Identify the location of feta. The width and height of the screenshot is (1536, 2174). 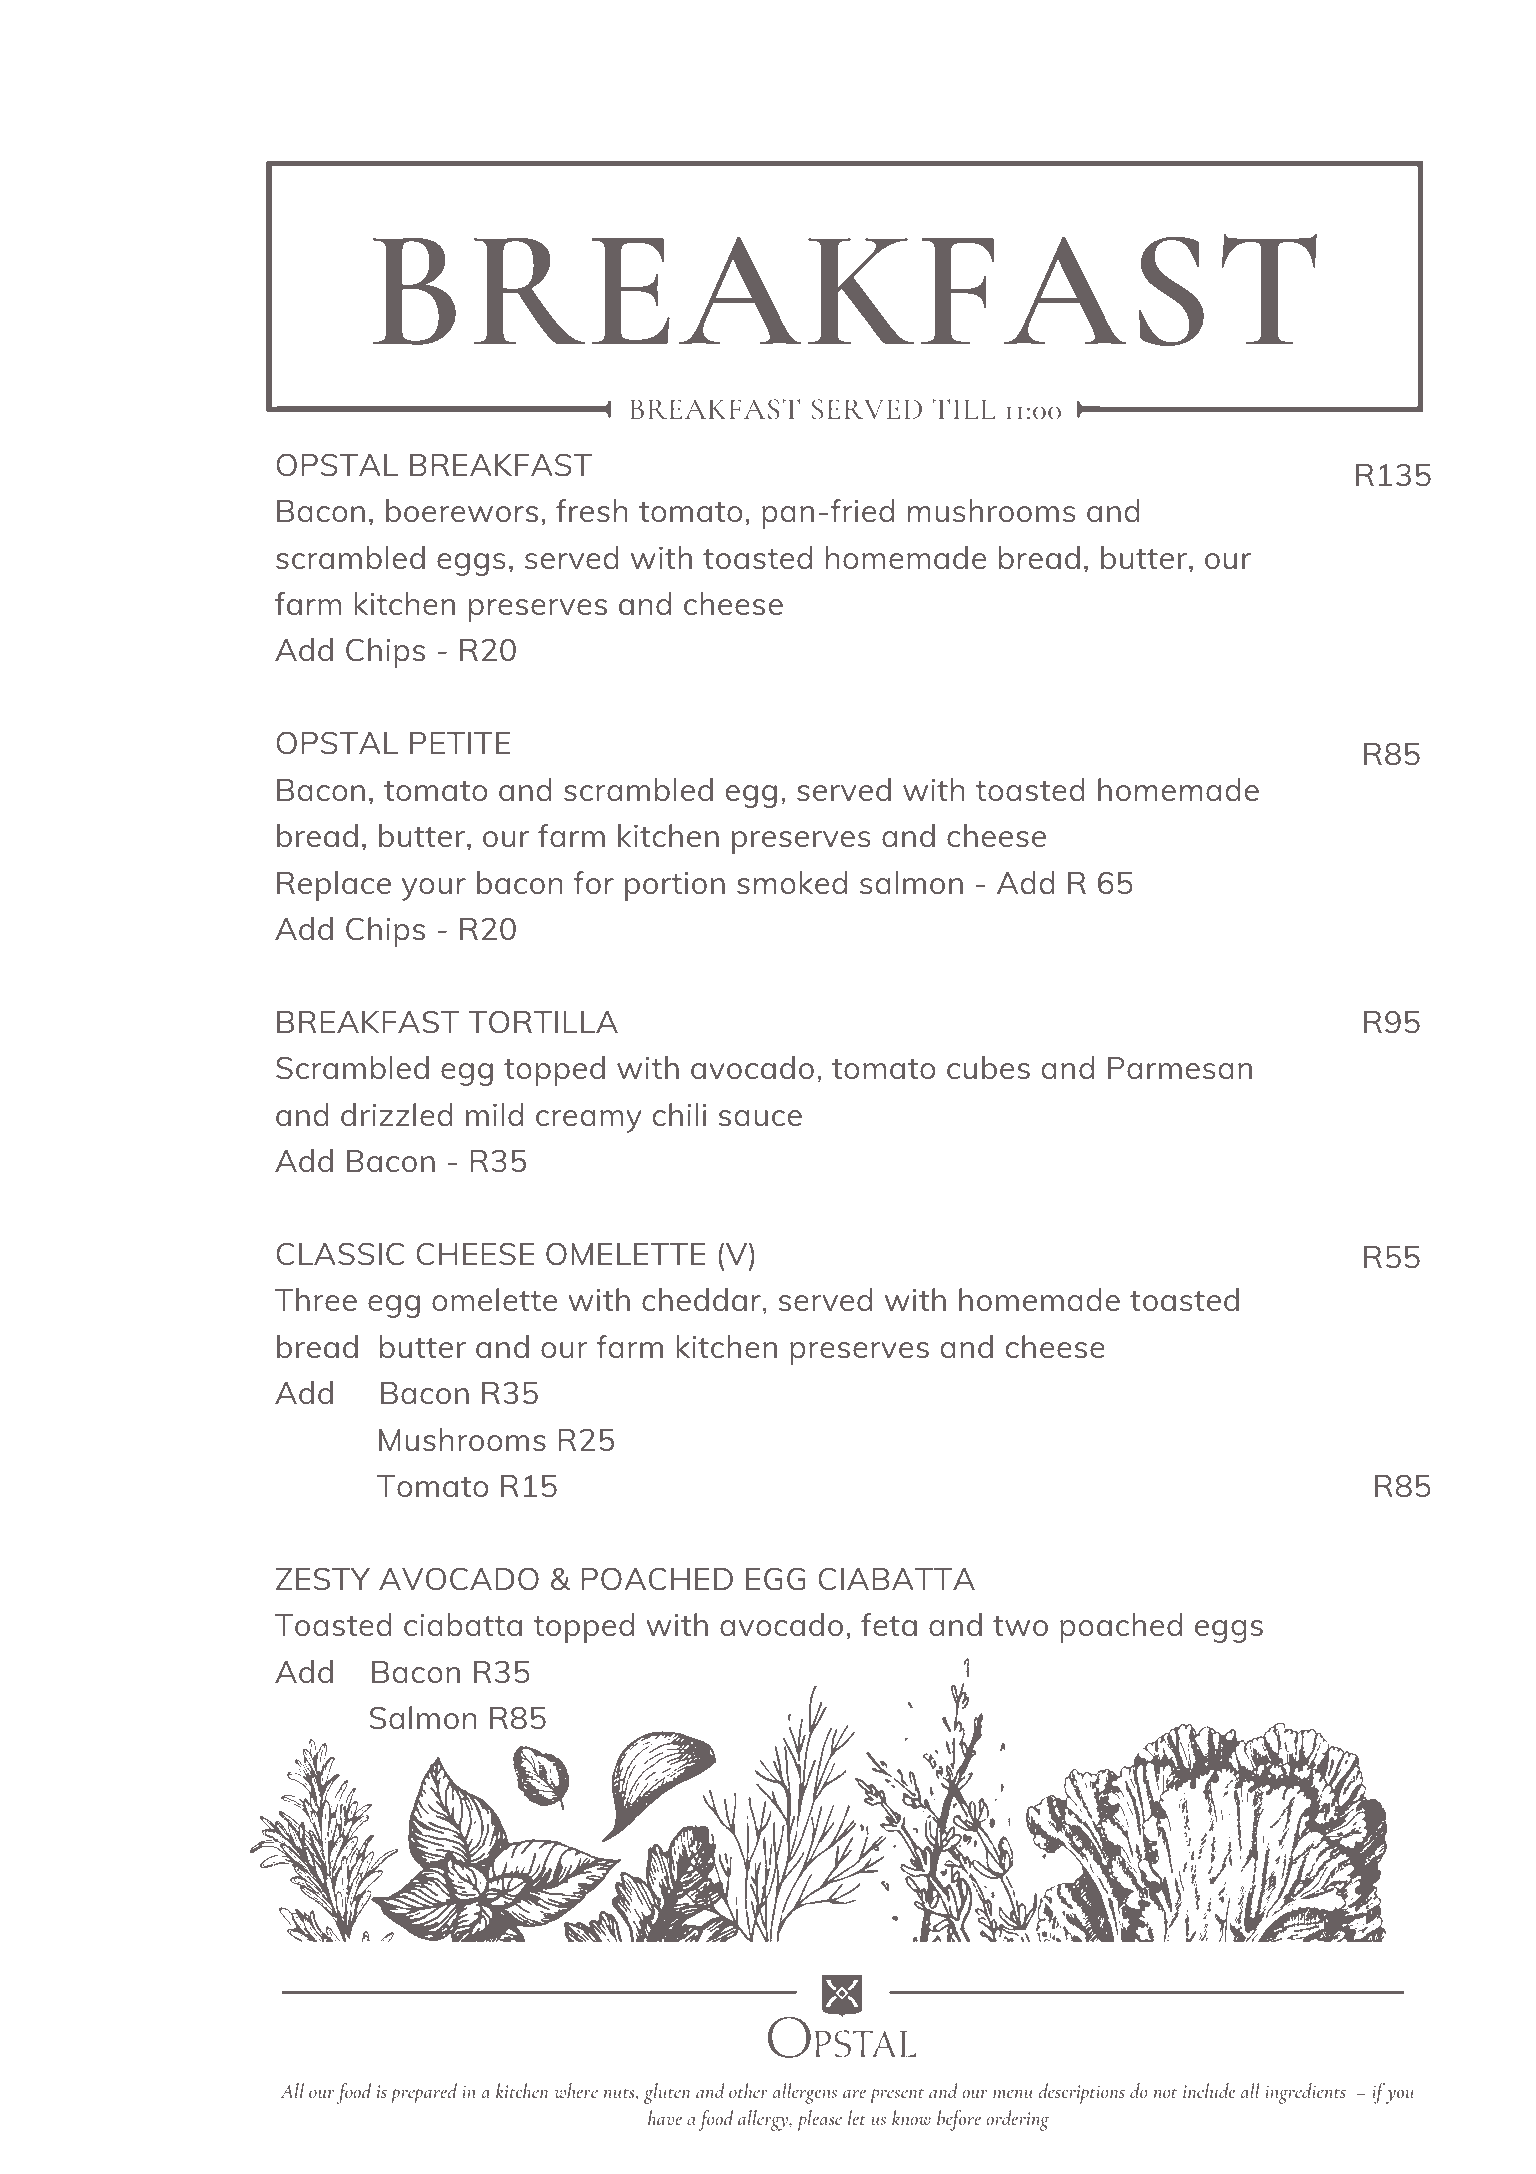
(889, 1624).
